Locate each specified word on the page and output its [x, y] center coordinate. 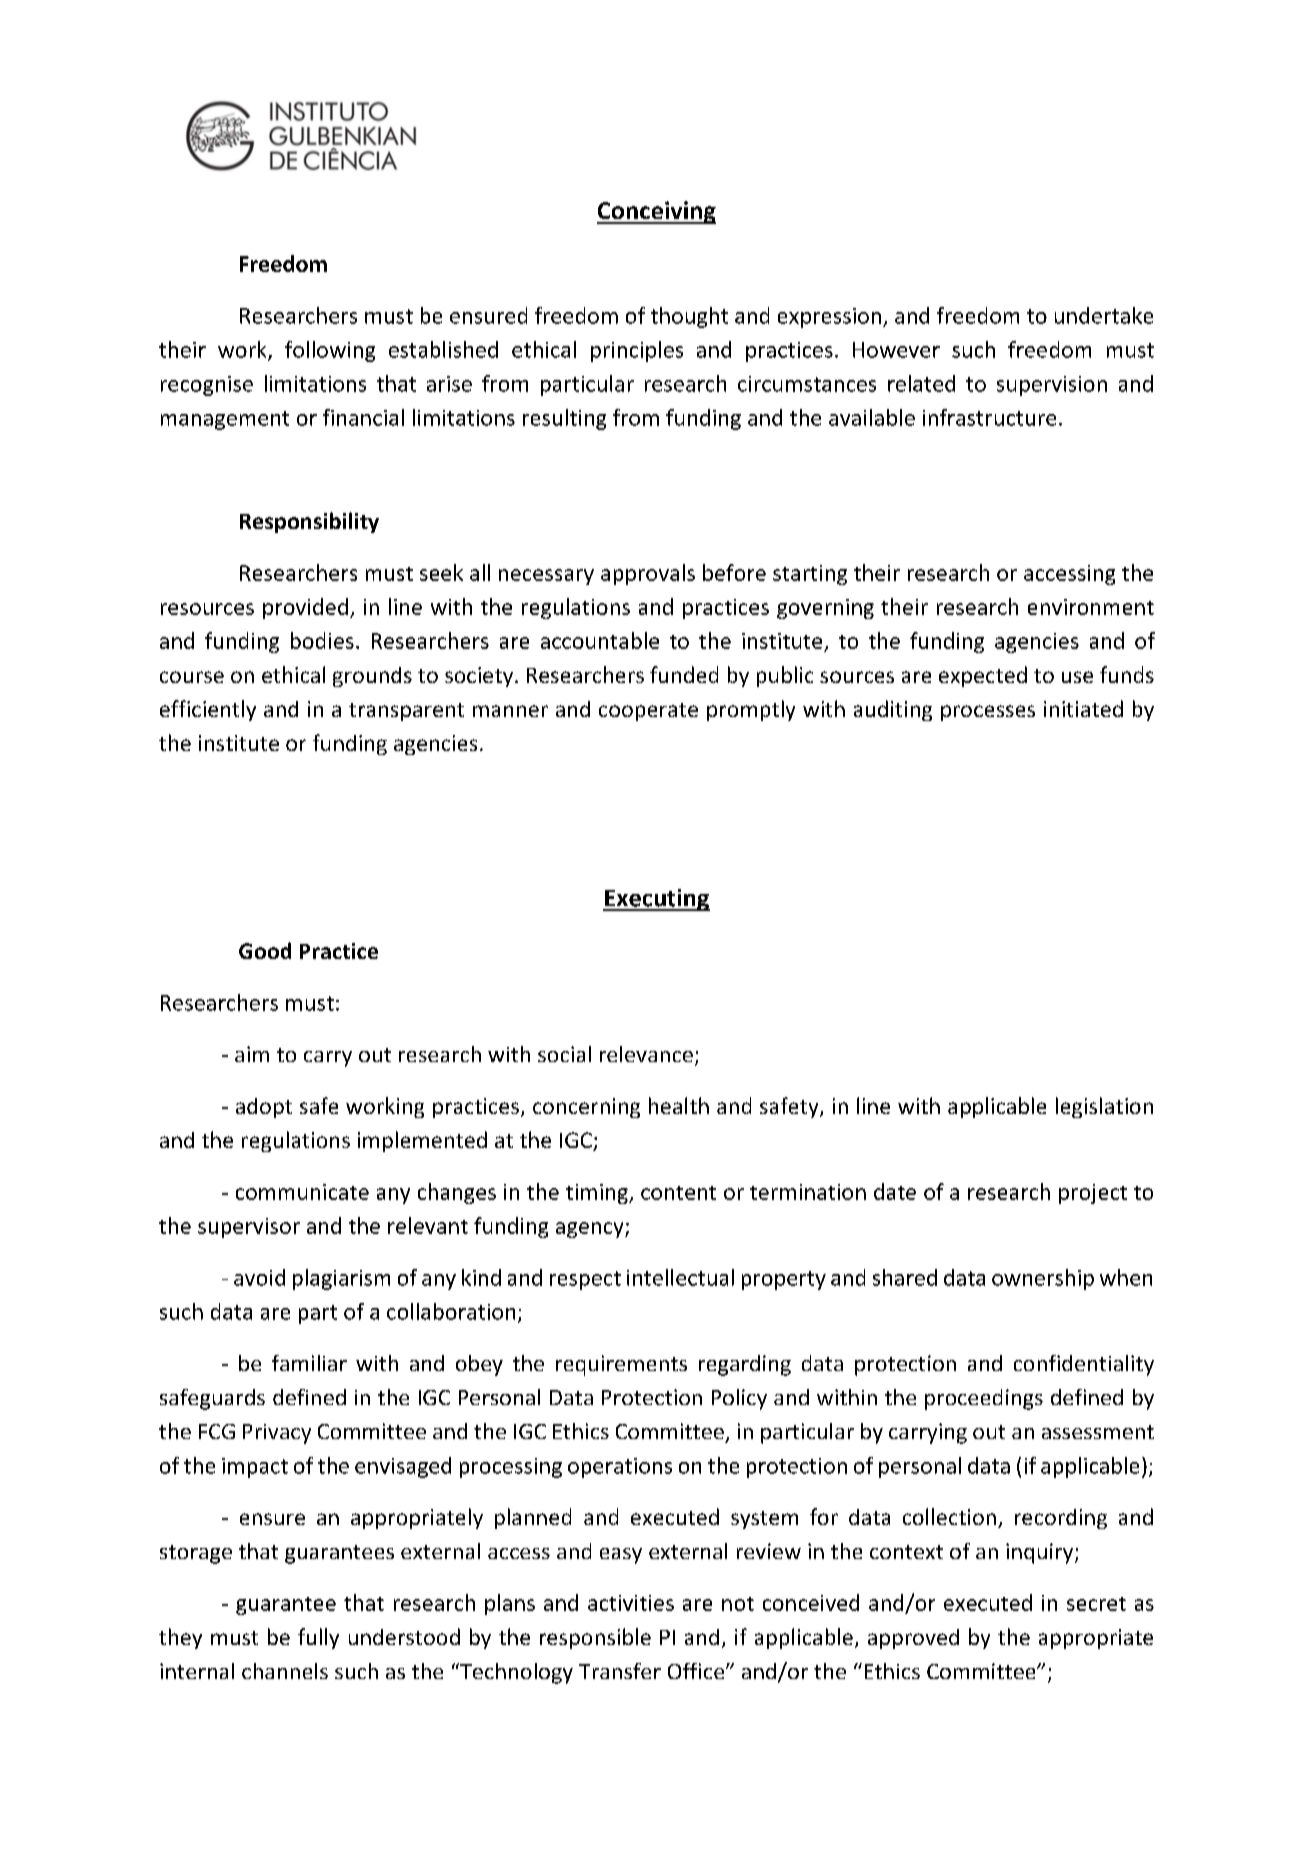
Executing [656, 900]
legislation [1104, 1107]
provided [305, 608]
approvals [648, 574]
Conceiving [656, 212]
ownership [1043, 1279]
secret [1096, 1604]
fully [318, 1638]
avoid [259, 1277]
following [330, 351]
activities [631, 1603]
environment [1091, 607]
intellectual [680, 1277]
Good [265, 950]
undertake [1104, 315]
